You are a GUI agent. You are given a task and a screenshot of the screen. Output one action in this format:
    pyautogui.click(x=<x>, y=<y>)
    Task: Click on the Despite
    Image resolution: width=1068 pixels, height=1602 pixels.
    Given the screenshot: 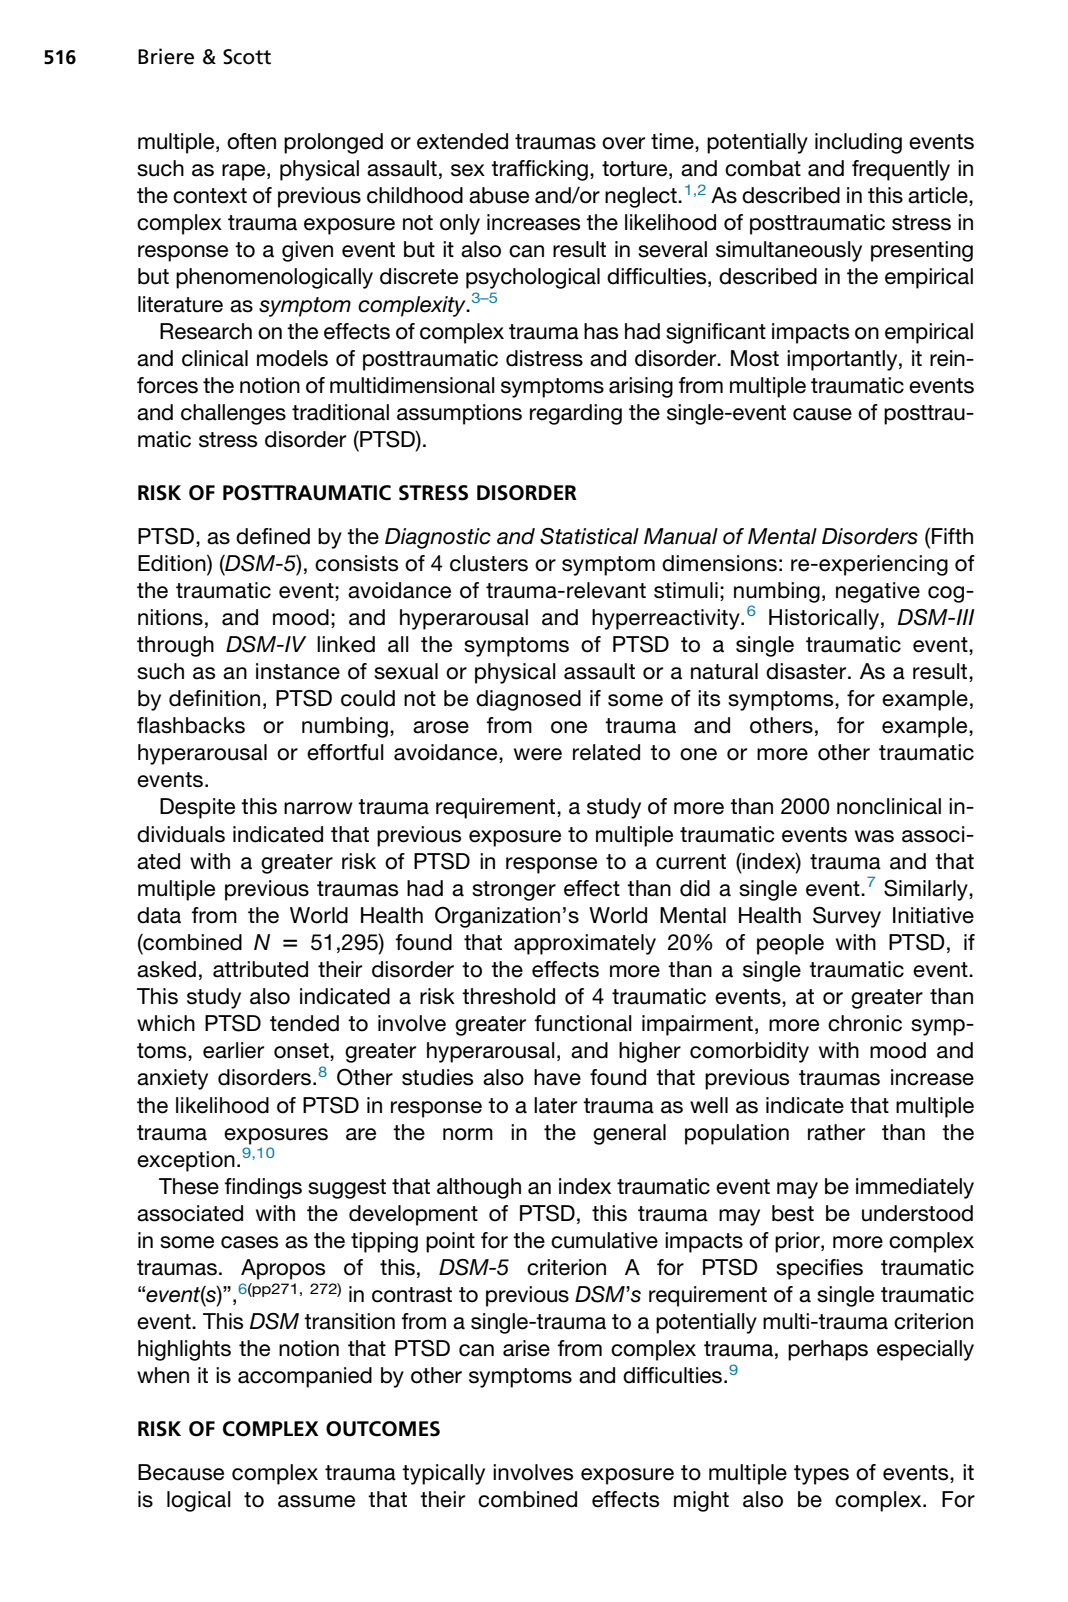 What is the action you would take?
    pyautogui.click(x=197, y=808)
